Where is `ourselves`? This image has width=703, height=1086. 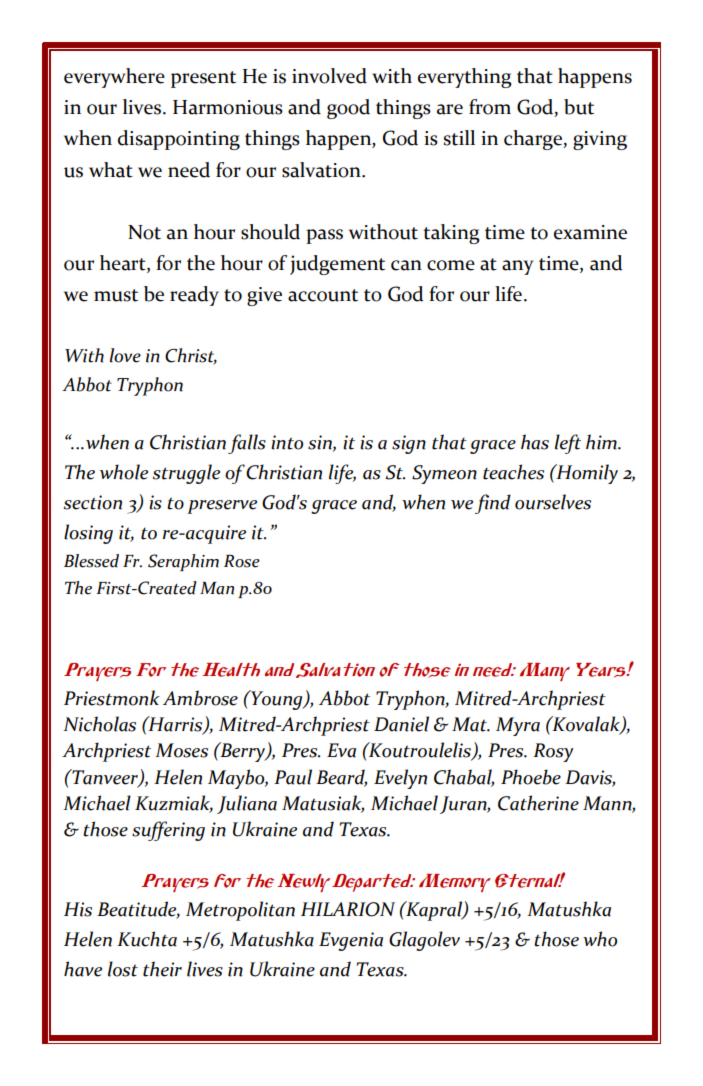 ourselves is located at coordinates (553, 502).
